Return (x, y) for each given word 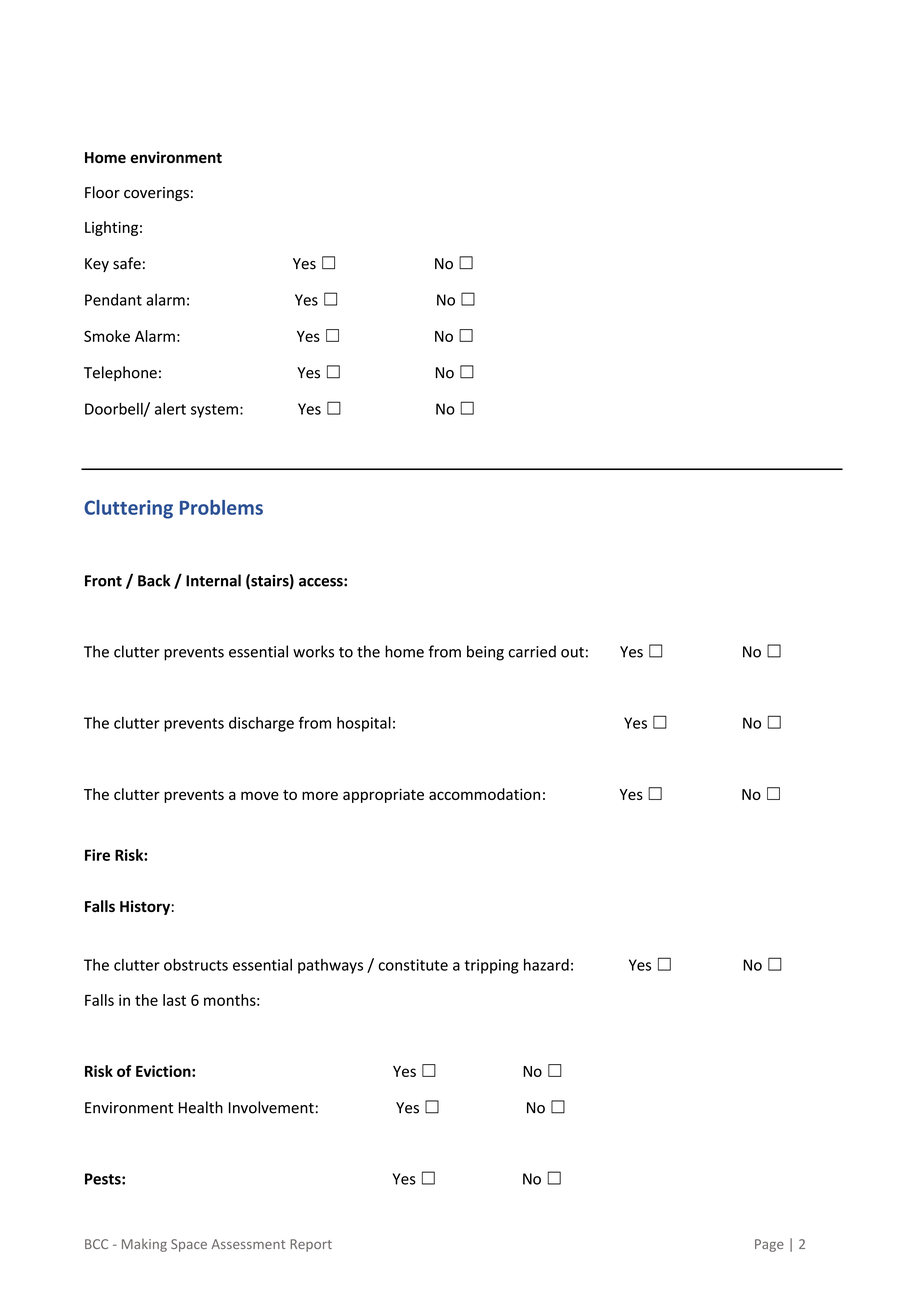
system (214, 411)
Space (189, 1245)
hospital (364, 724)
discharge (261, 724)
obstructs (196, 964)
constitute (413, 965)
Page (769, 1245)
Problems (221, 507)
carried (532, 651)
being (485, 653)
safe (127, 263)
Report (311, 1245)
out (572, 652)
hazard (546, 965)
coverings (156, 194)
